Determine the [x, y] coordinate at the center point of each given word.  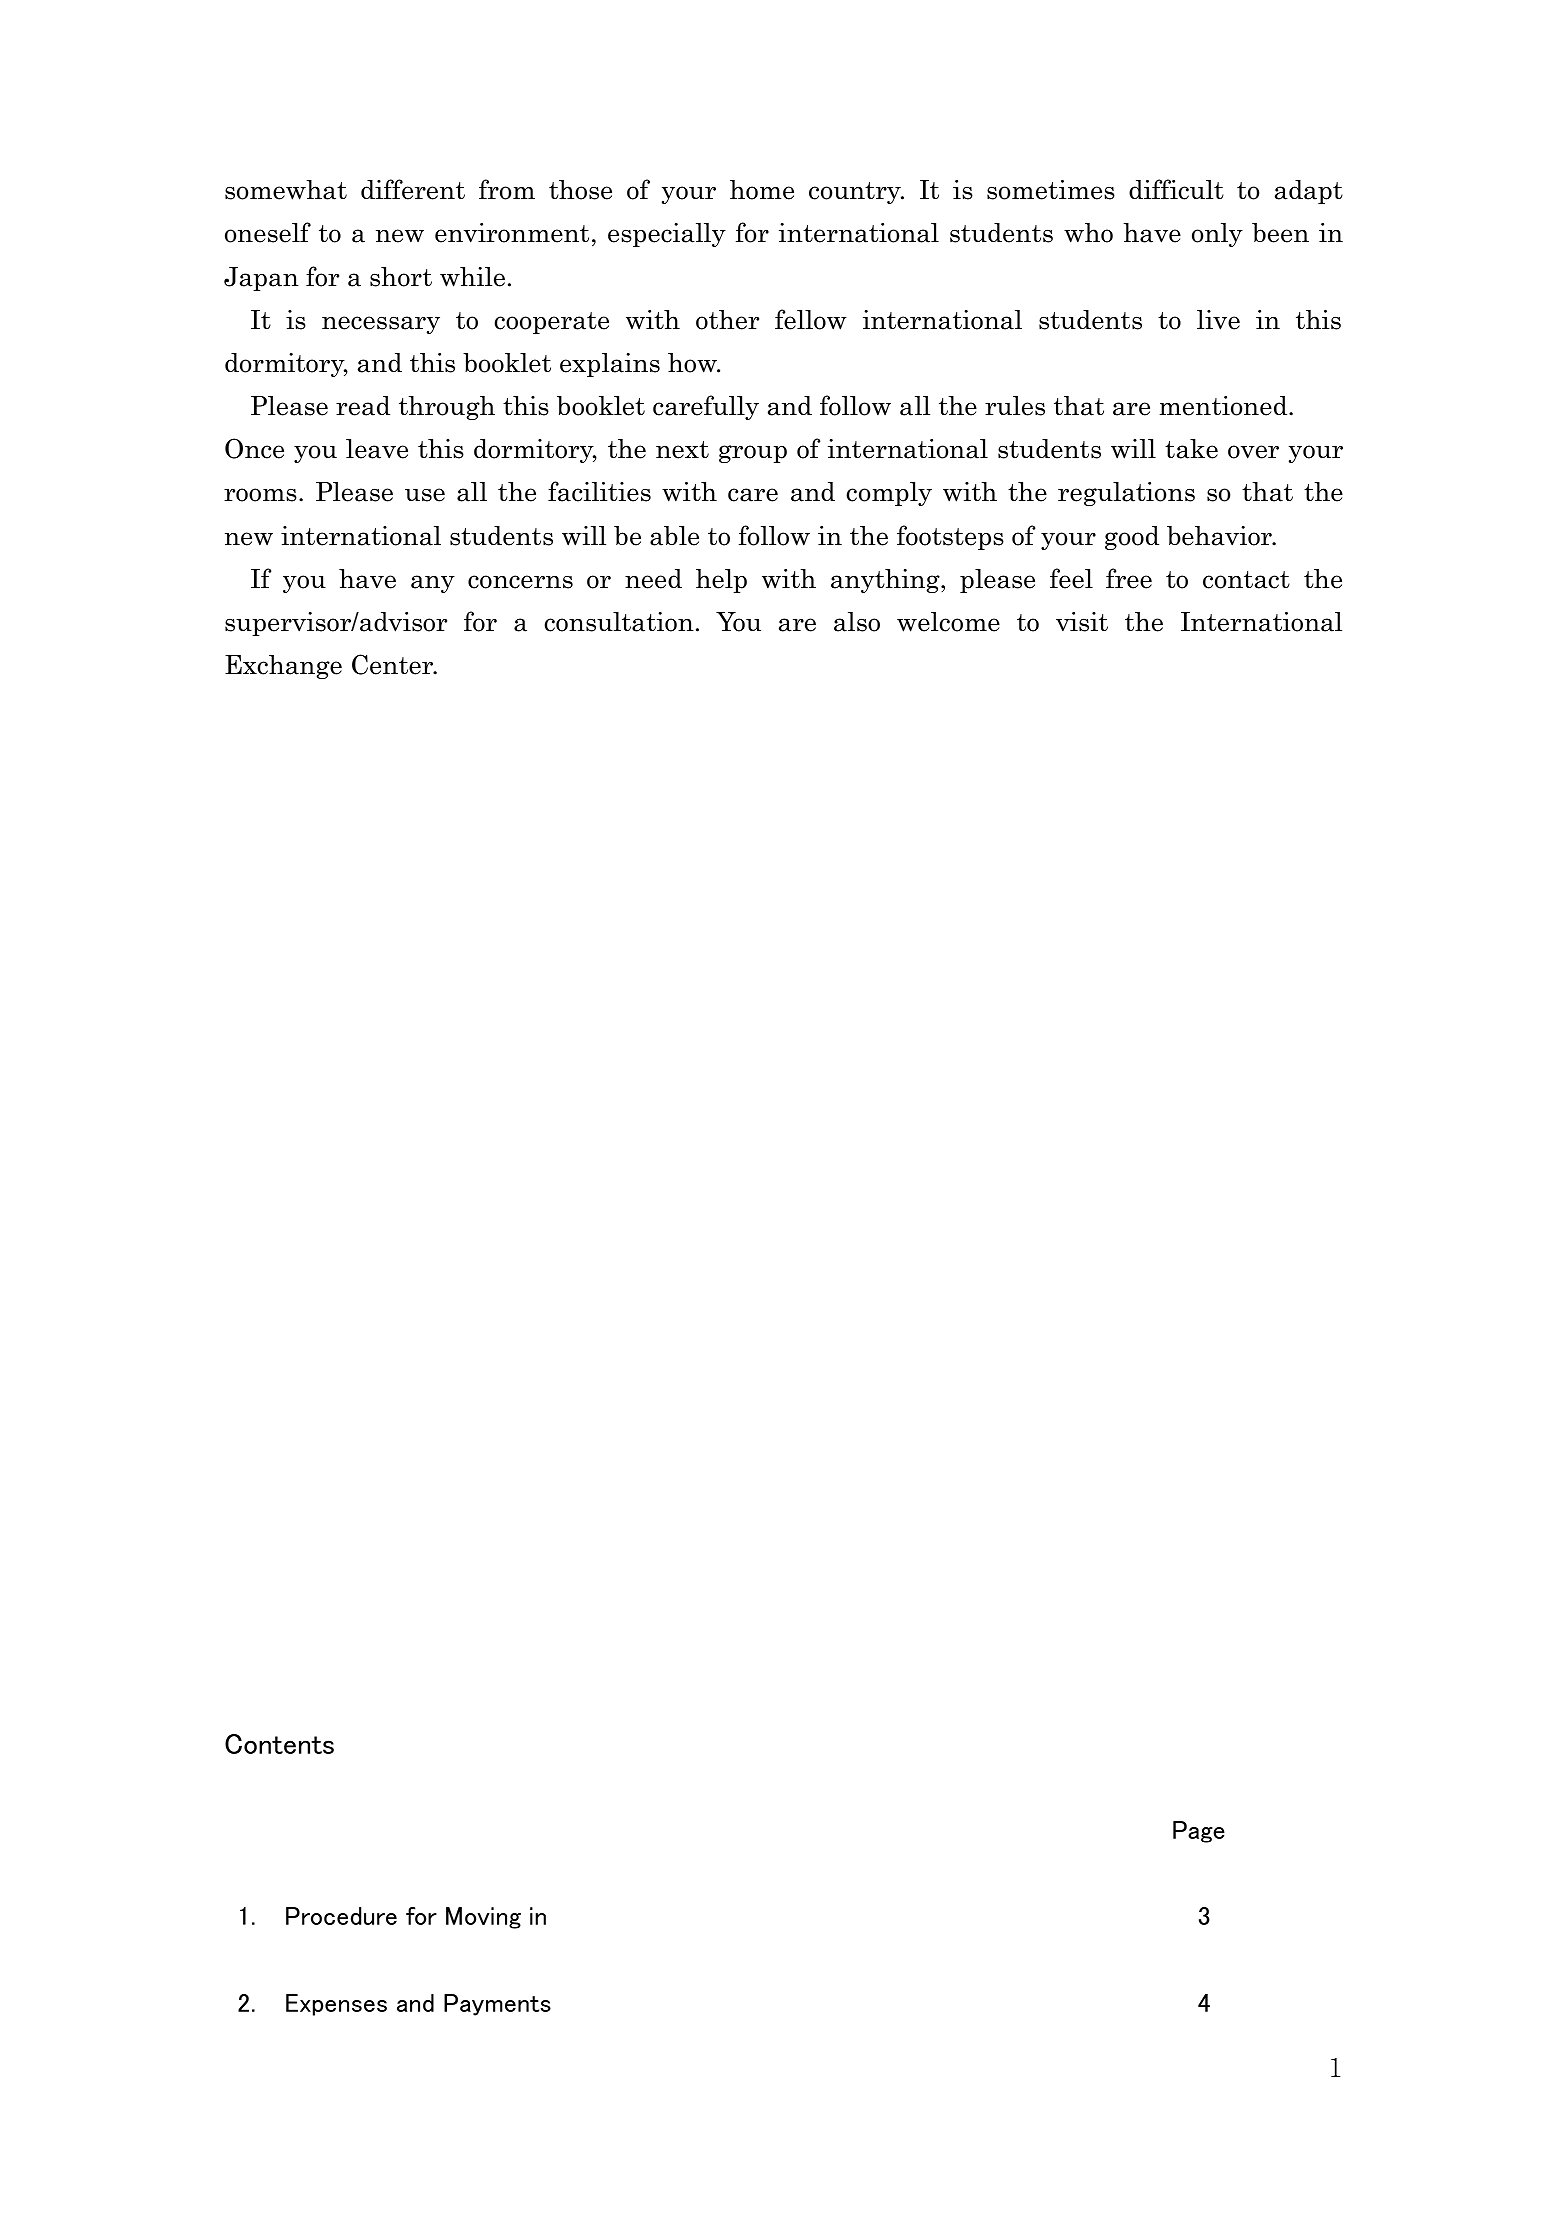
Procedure [341, 1916]
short [401, 277]
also [857, 622]
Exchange [283, 667]
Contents [279, 1744]
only [1217, 235]
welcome [948, 622]
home [762, 190]
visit [1082, 622]
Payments [497, 2005]
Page [1199, 1832]
